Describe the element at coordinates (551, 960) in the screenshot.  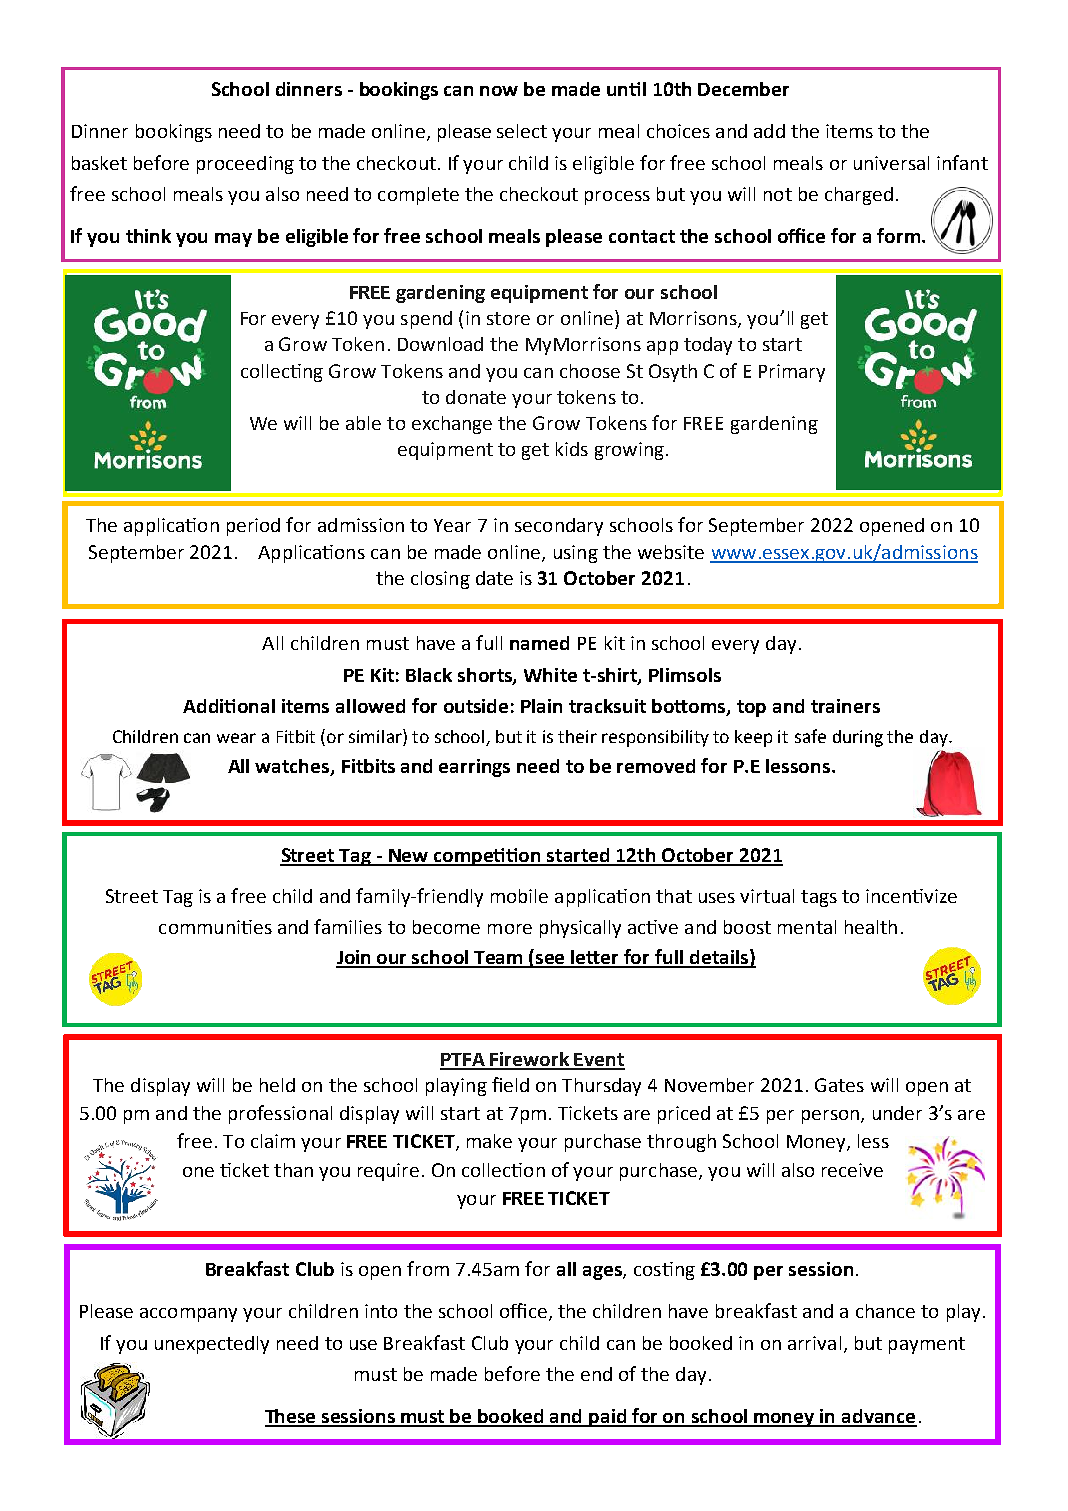
I see `see` at that location.
